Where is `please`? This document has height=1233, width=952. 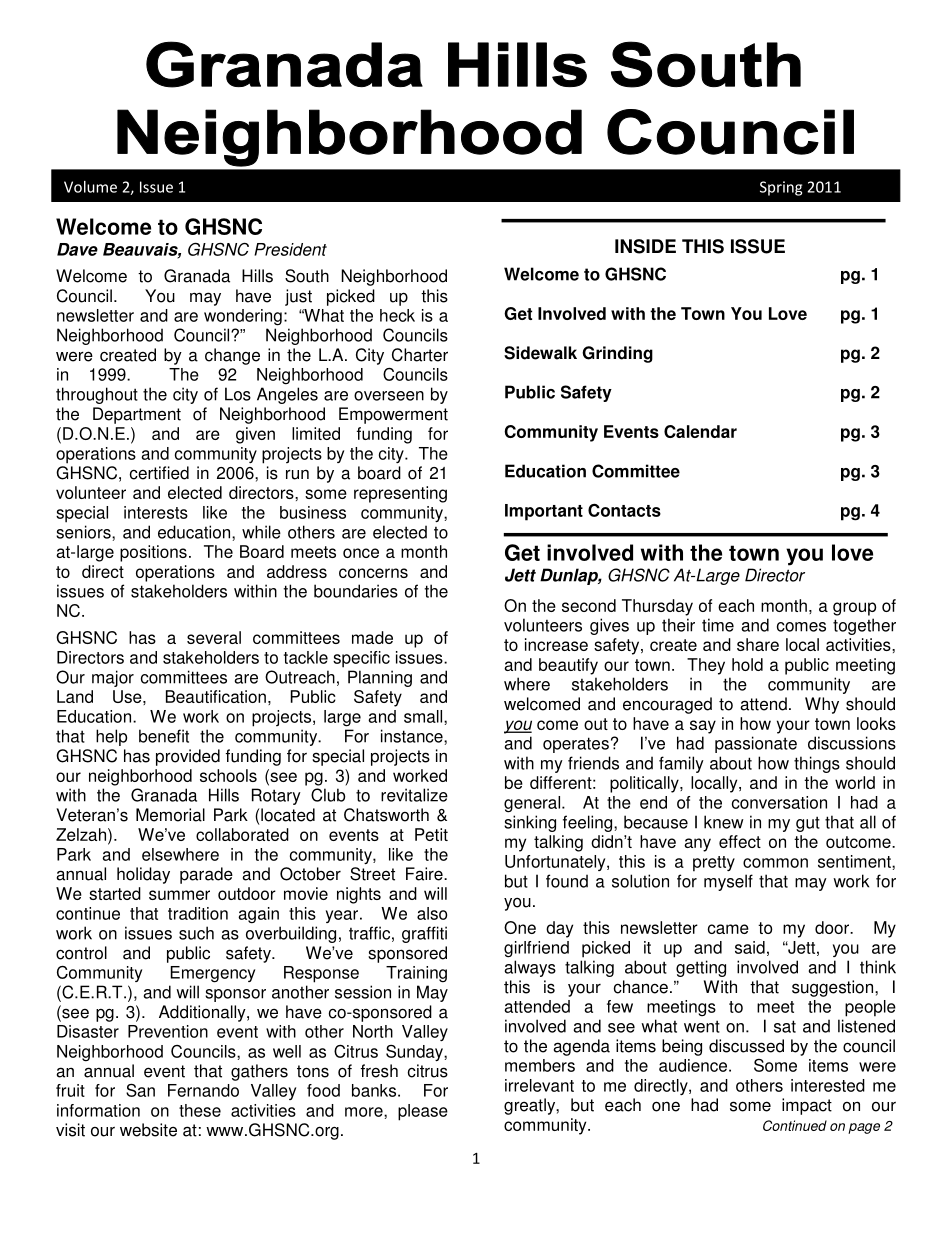 please is located at coordinates (423, 1112).
